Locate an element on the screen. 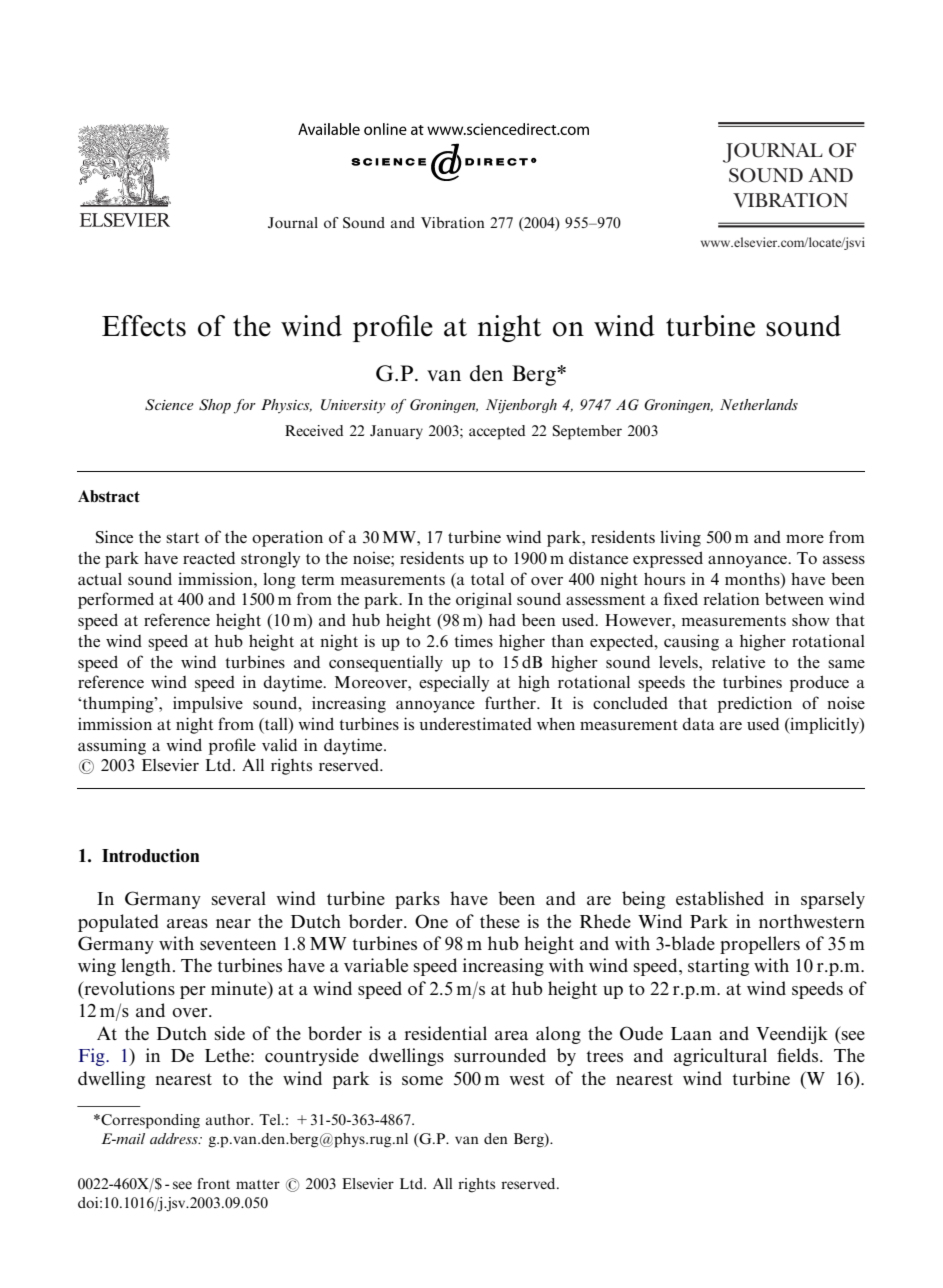 Image resolution: width=943 pixels, height=1288 pixels. reacted is located at coordinates (209, 558).
